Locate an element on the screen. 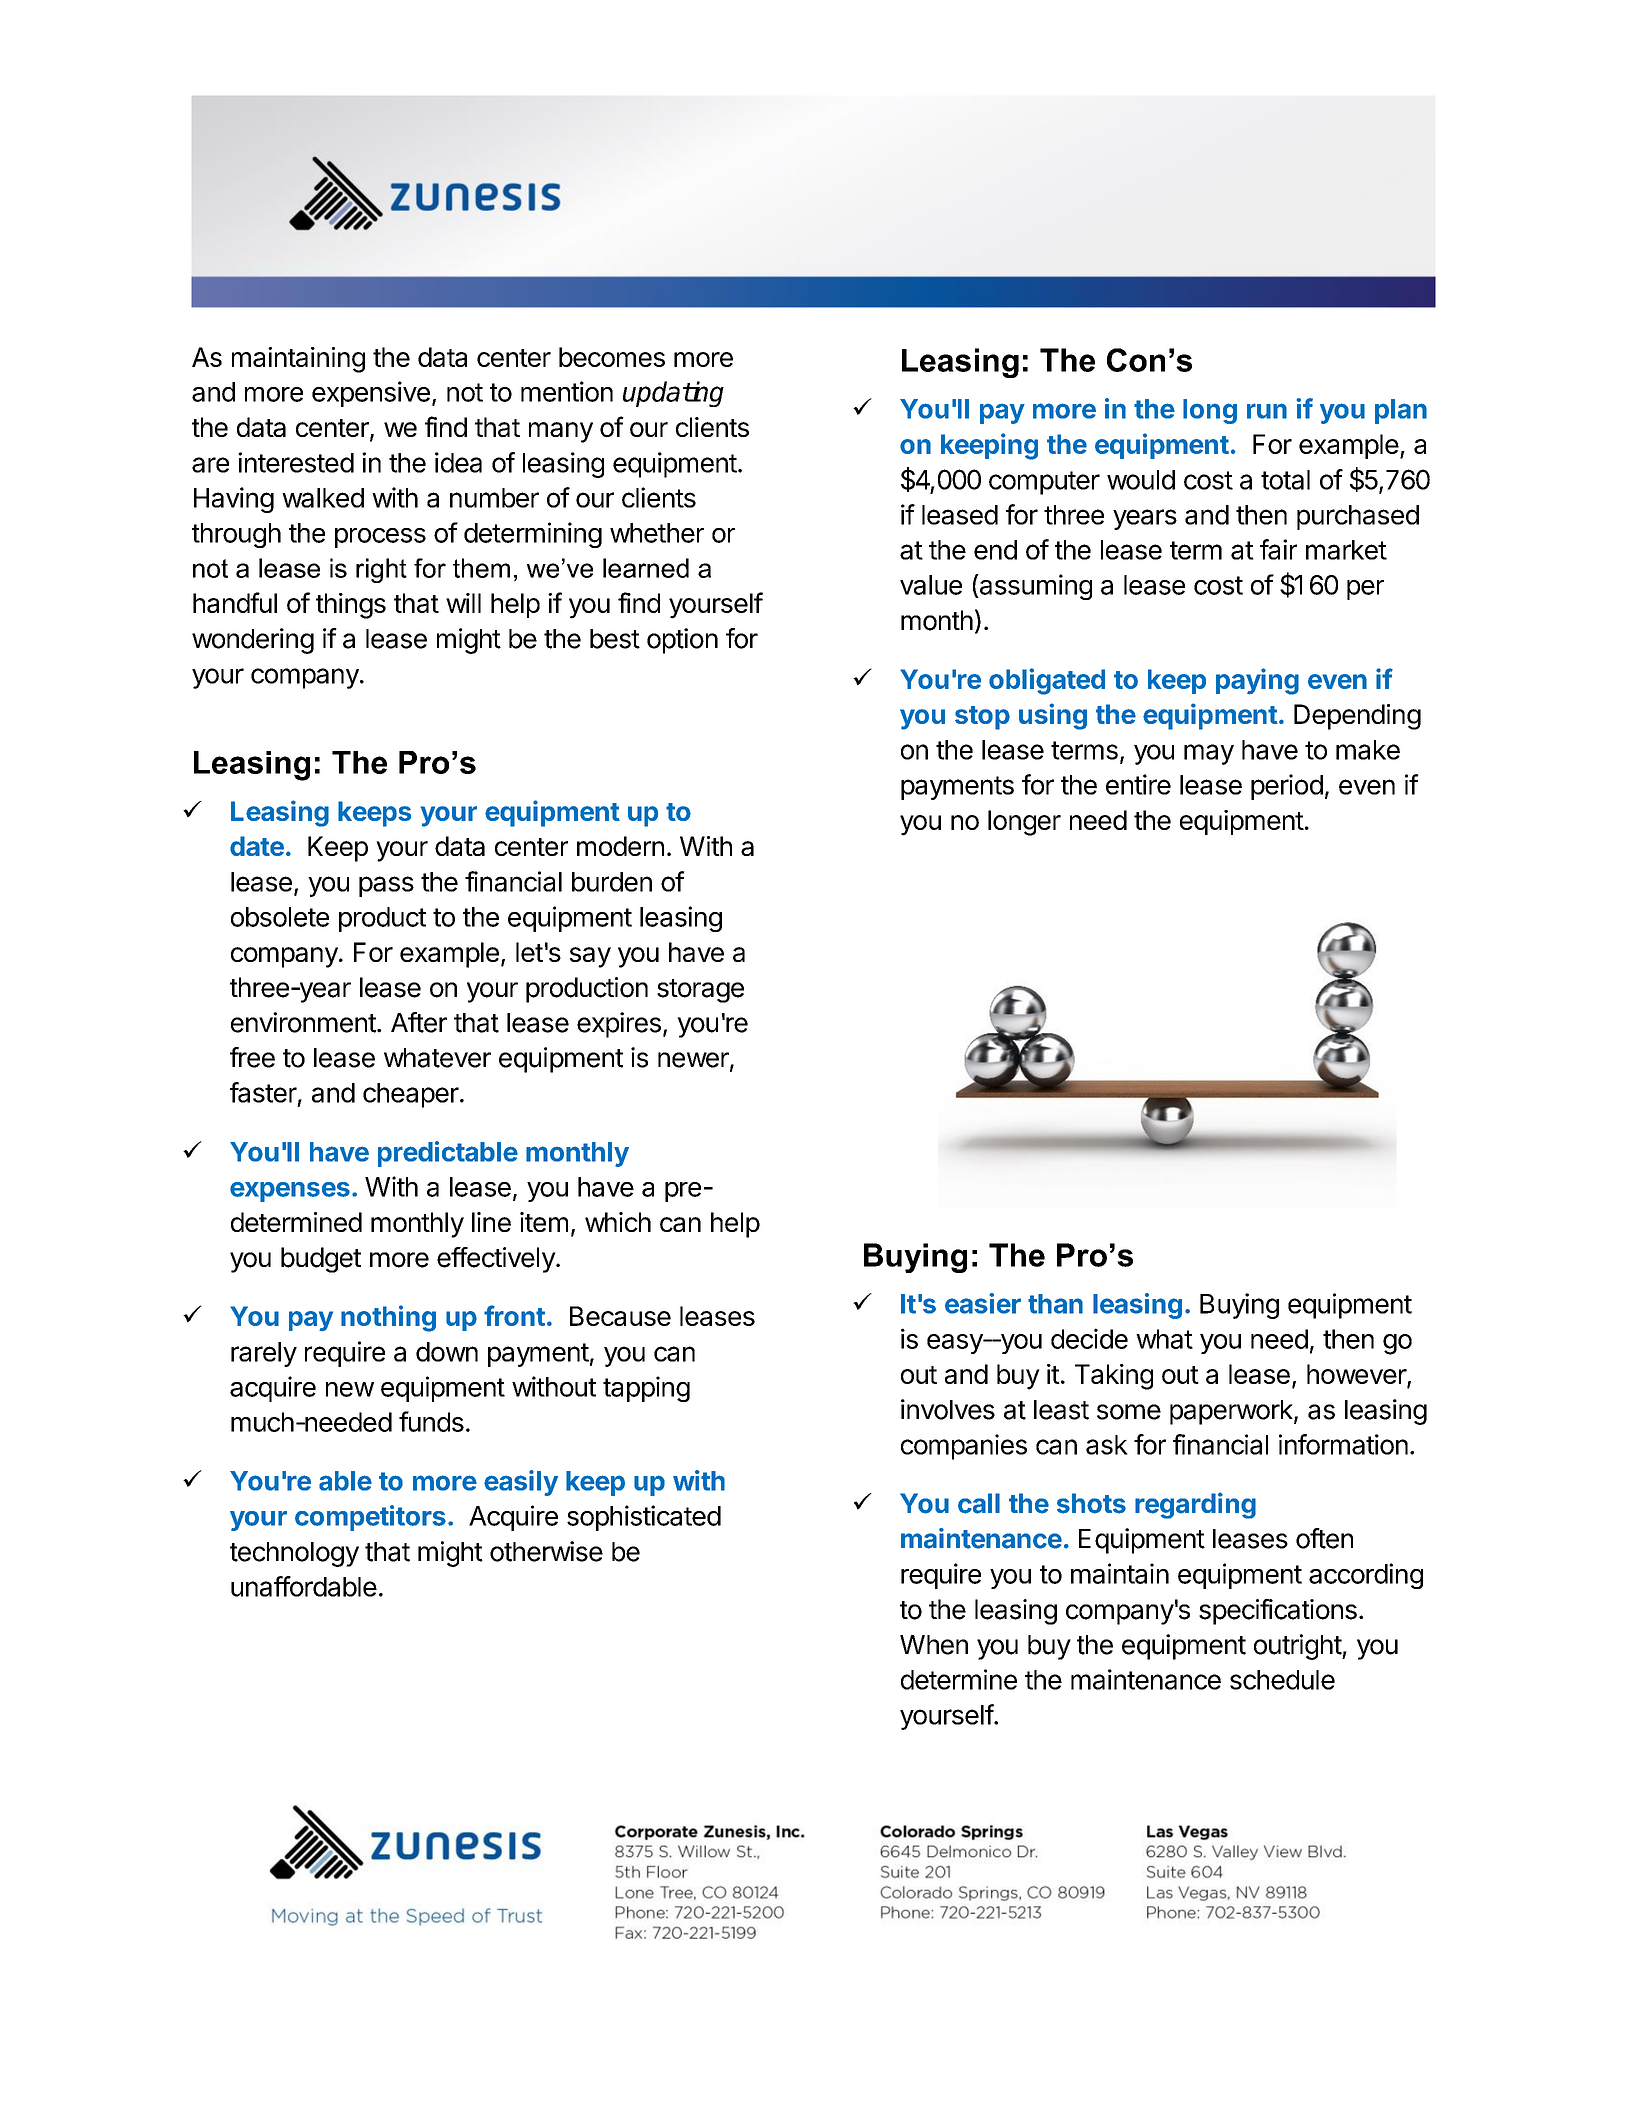 The height and width of the screenshot is (2106, 1627). paying is located at coordinates (1257, 681).
